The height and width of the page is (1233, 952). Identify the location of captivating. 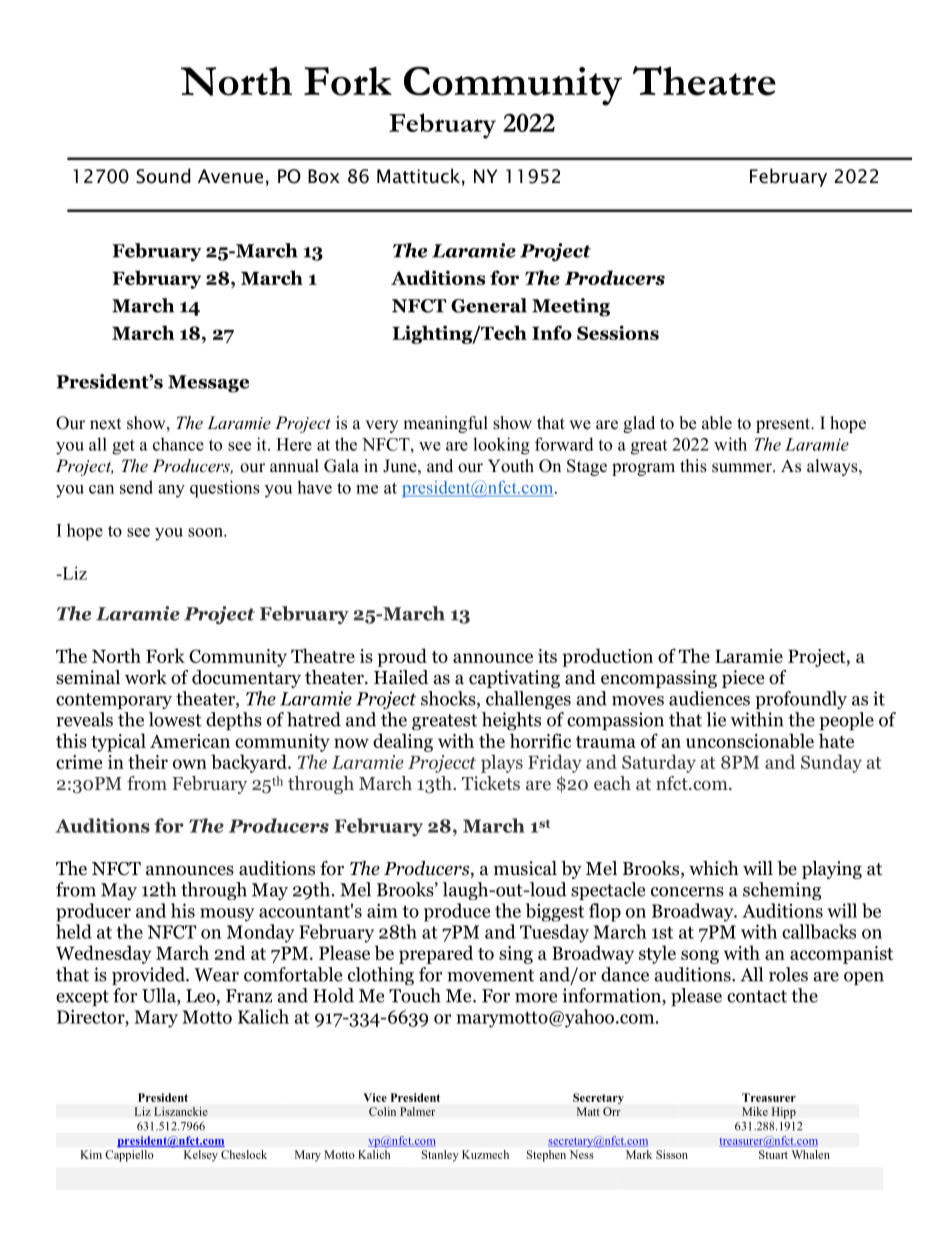
(514, 679).
